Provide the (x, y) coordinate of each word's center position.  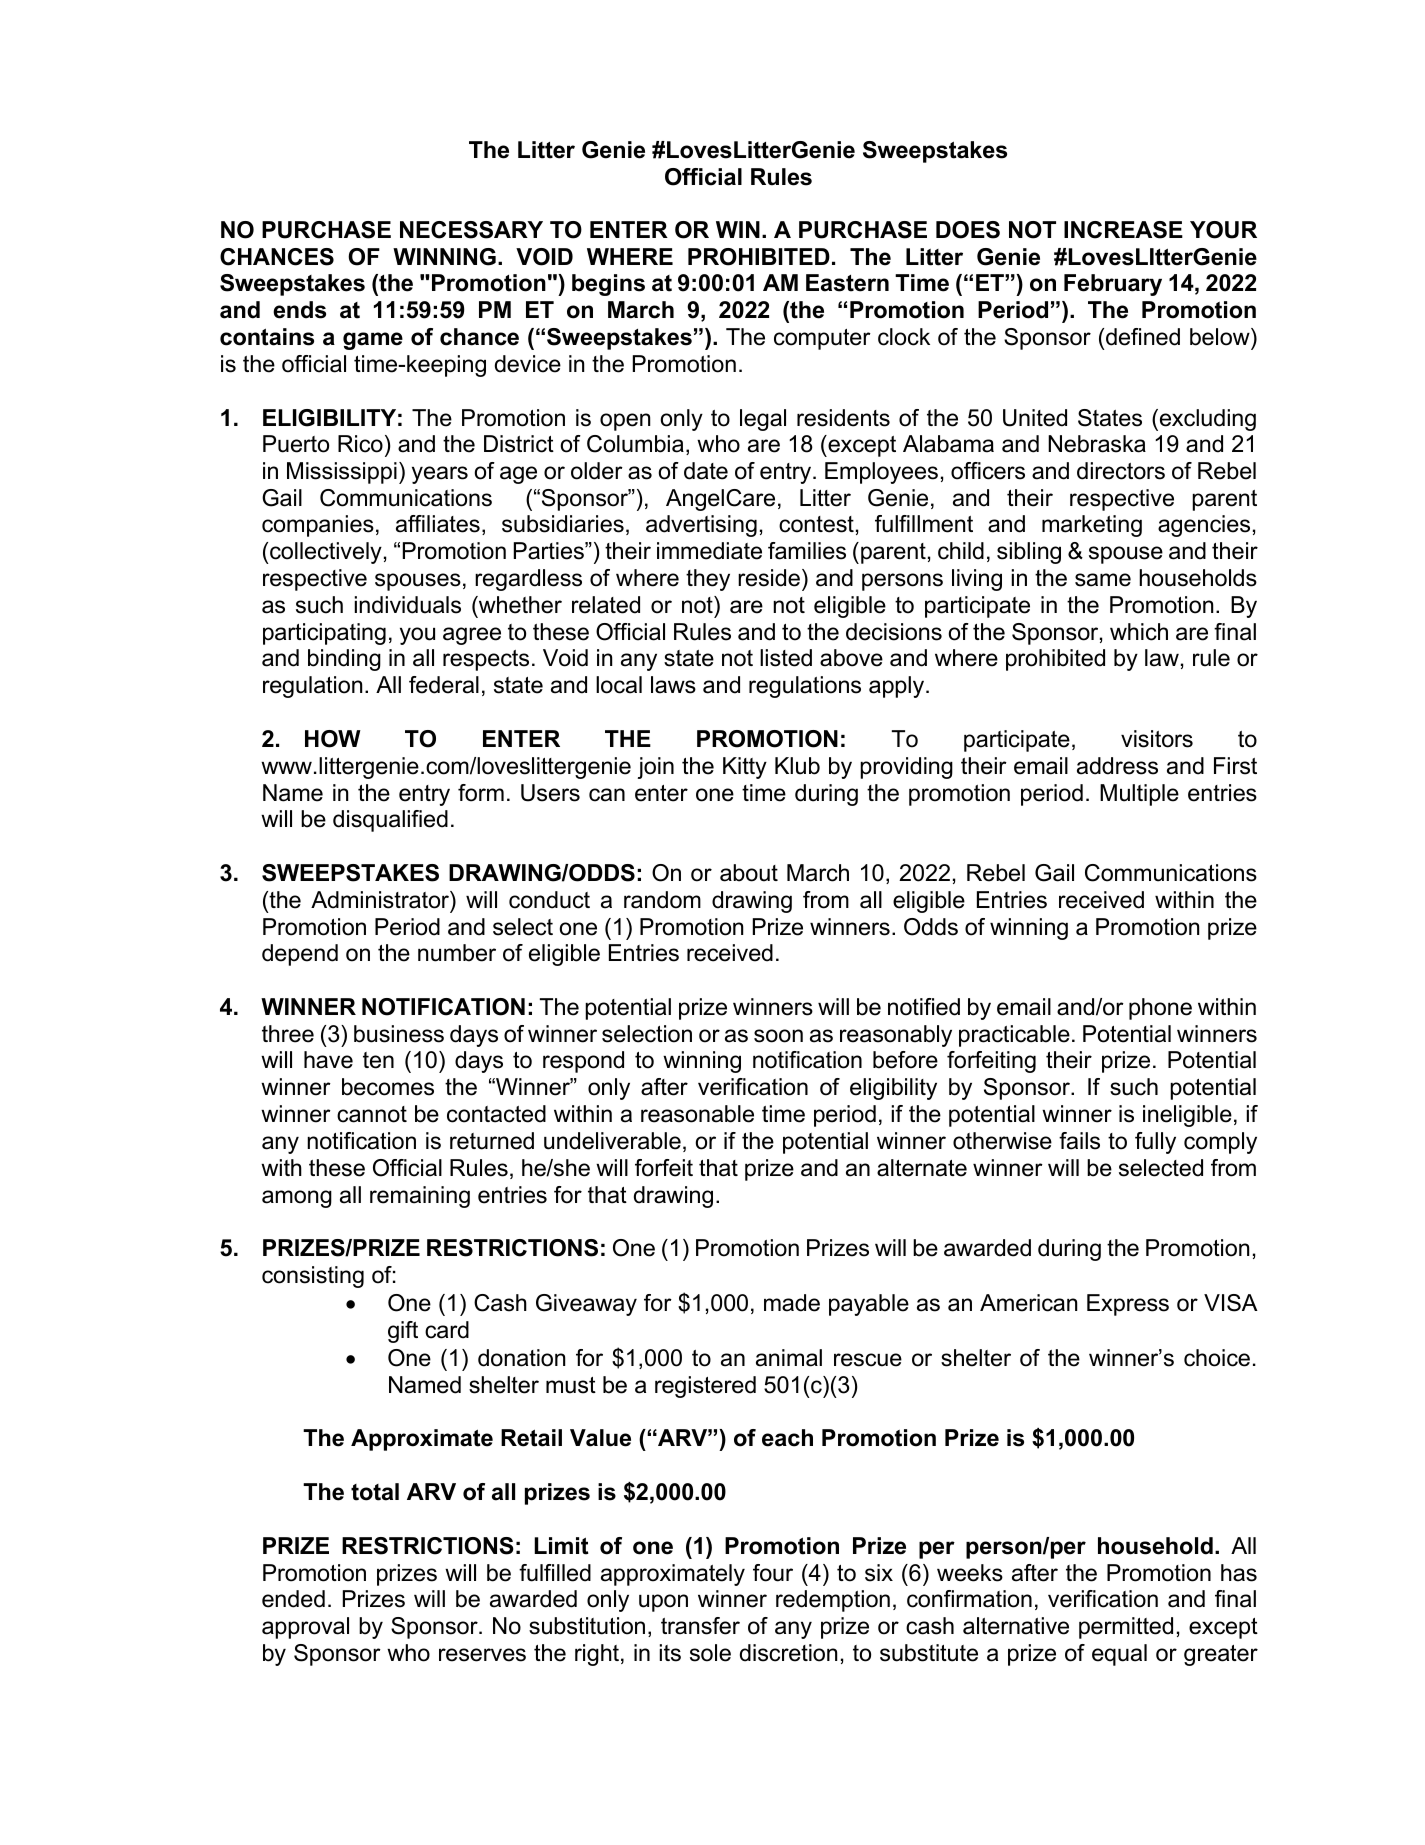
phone (1160, 1009)
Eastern (847, 283)
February (1113, 285)
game (373, 341)
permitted (1126, 1628)
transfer (700, 1626)
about (749, 873)
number (457, 953)
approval (305, 1628)
